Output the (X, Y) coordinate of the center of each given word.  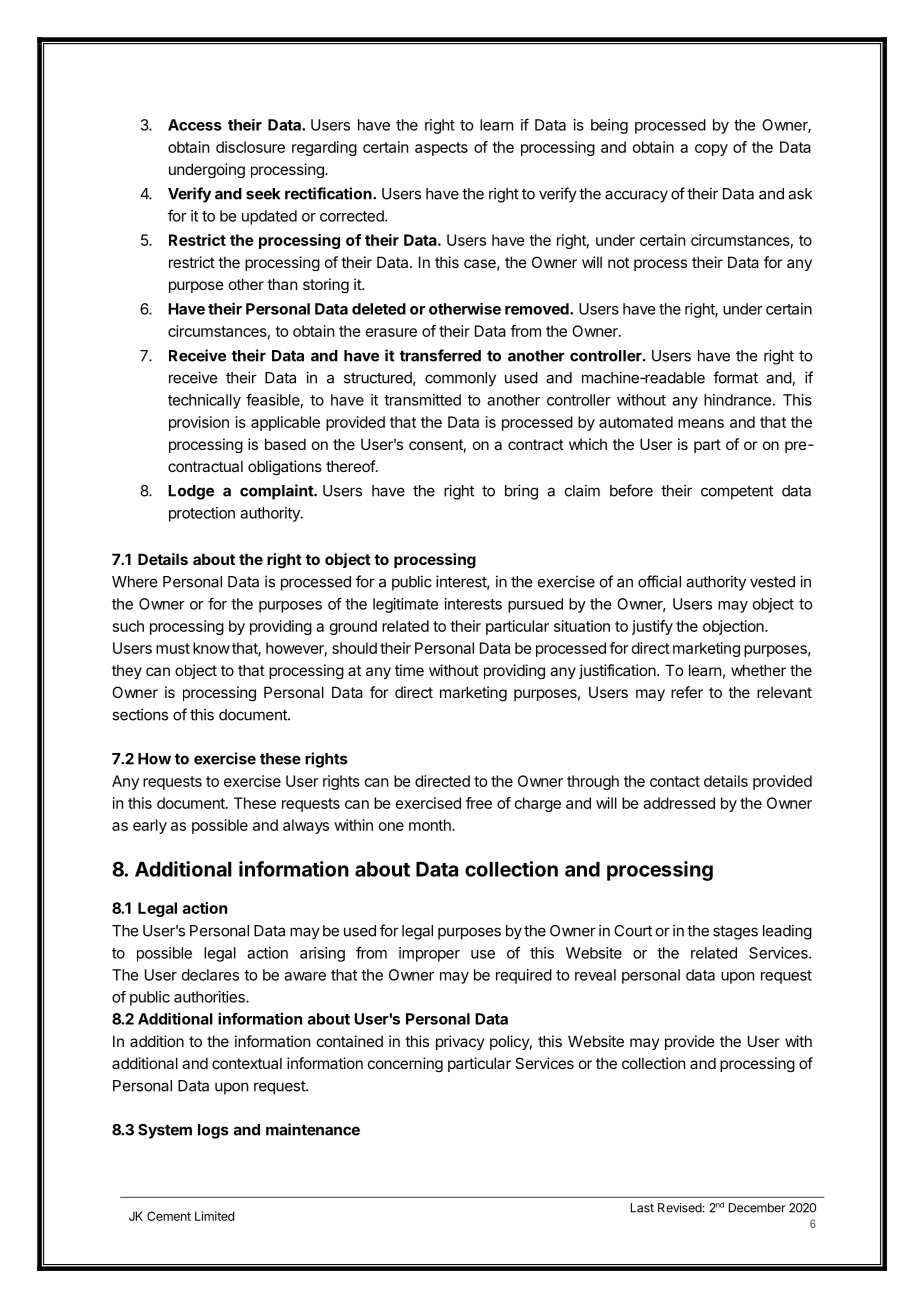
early (150, 826)
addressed (679, 803)
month (431, 825)
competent (737, 492)
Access (195, 125)
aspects (441, 149)
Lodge (191, 492)
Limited (214, 1216)
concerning (405, 1064)
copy (711, 150)
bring (521, 492)
